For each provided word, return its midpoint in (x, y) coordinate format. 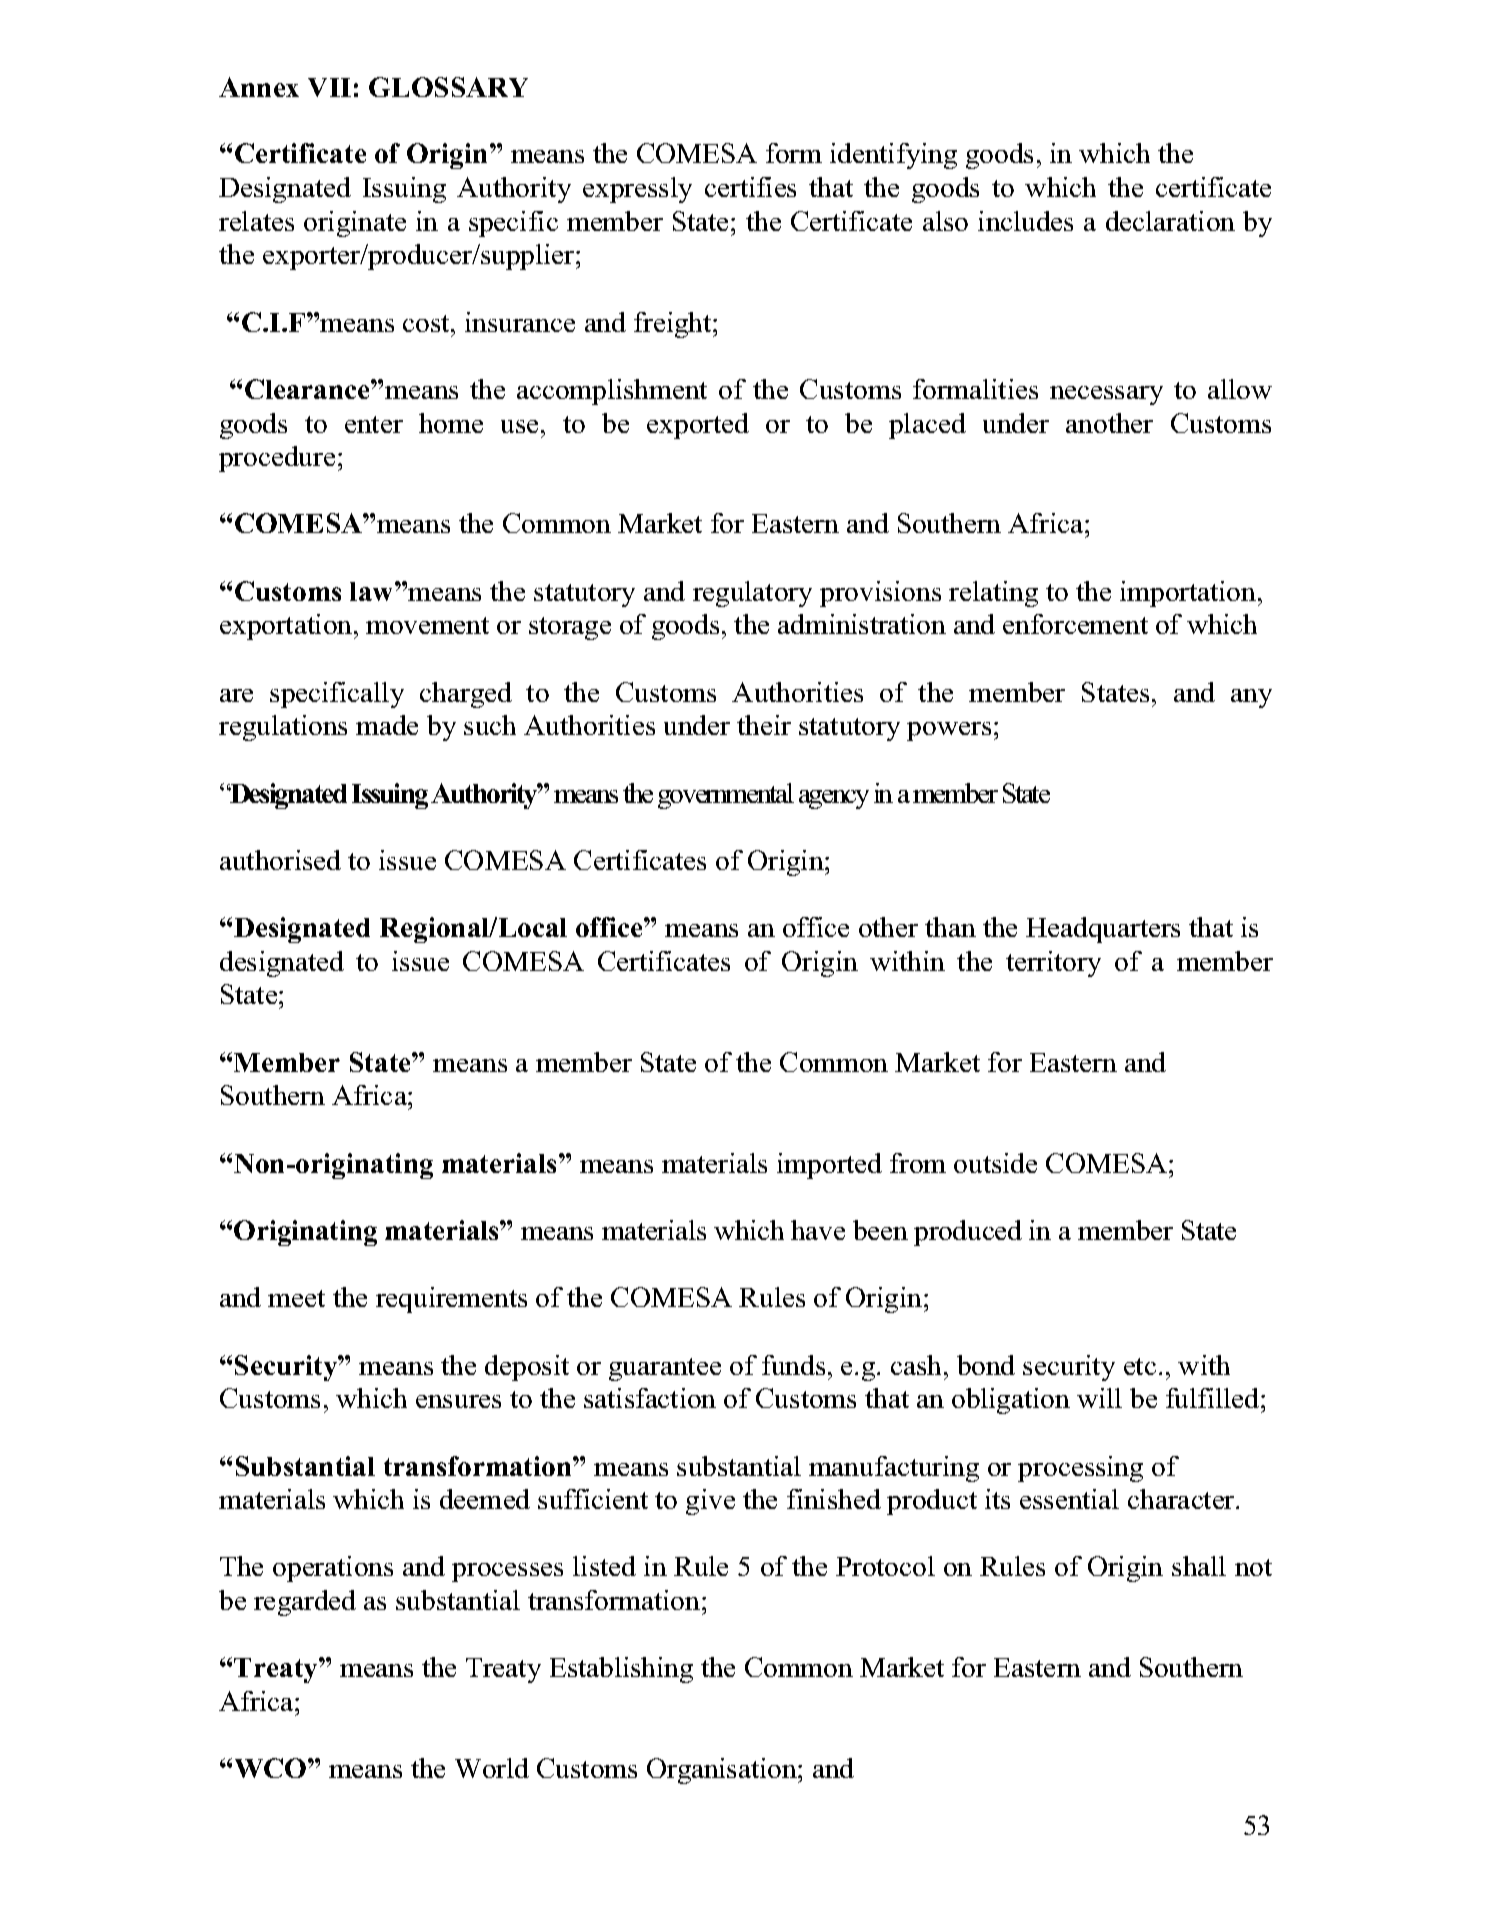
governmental (726, 796)
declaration (1170, 221)
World (492, 1768)
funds (793, 1365)
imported (829, 1166)
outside (995, 1163)
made (387, 725)
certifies (750, 187)
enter (374, 424)
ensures (458, 1401)
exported (698, 426)
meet (296, 1298)
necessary (1106, 395)
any (1251, 698)
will (1099, 1398)
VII (329, 87)
